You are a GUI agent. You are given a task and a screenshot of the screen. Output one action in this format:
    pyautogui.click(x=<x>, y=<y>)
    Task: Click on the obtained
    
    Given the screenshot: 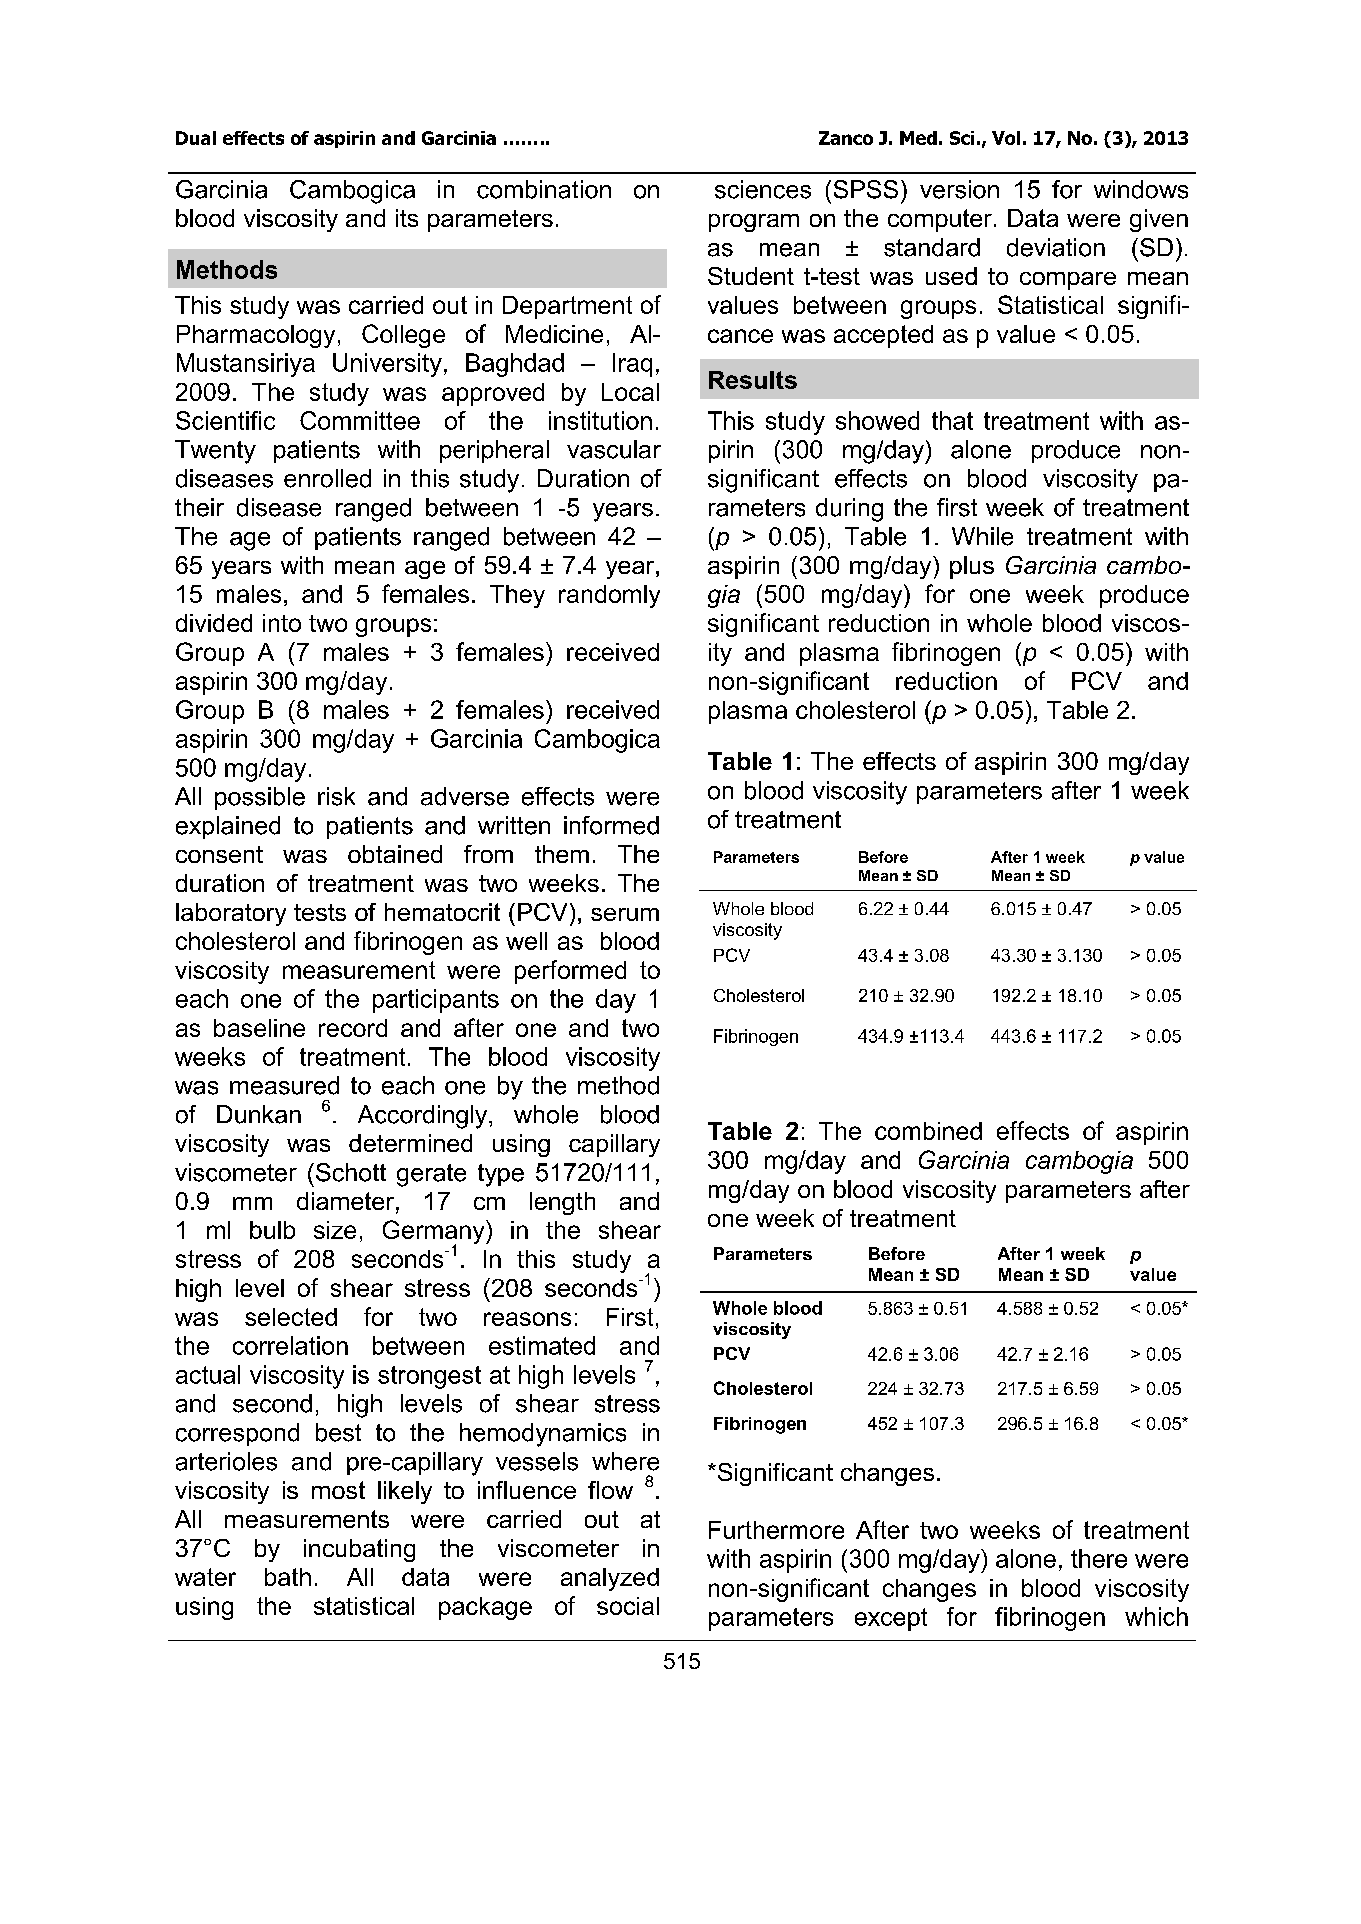 What is the action you would take?
    pyautogui.click(x=395, y=854)
